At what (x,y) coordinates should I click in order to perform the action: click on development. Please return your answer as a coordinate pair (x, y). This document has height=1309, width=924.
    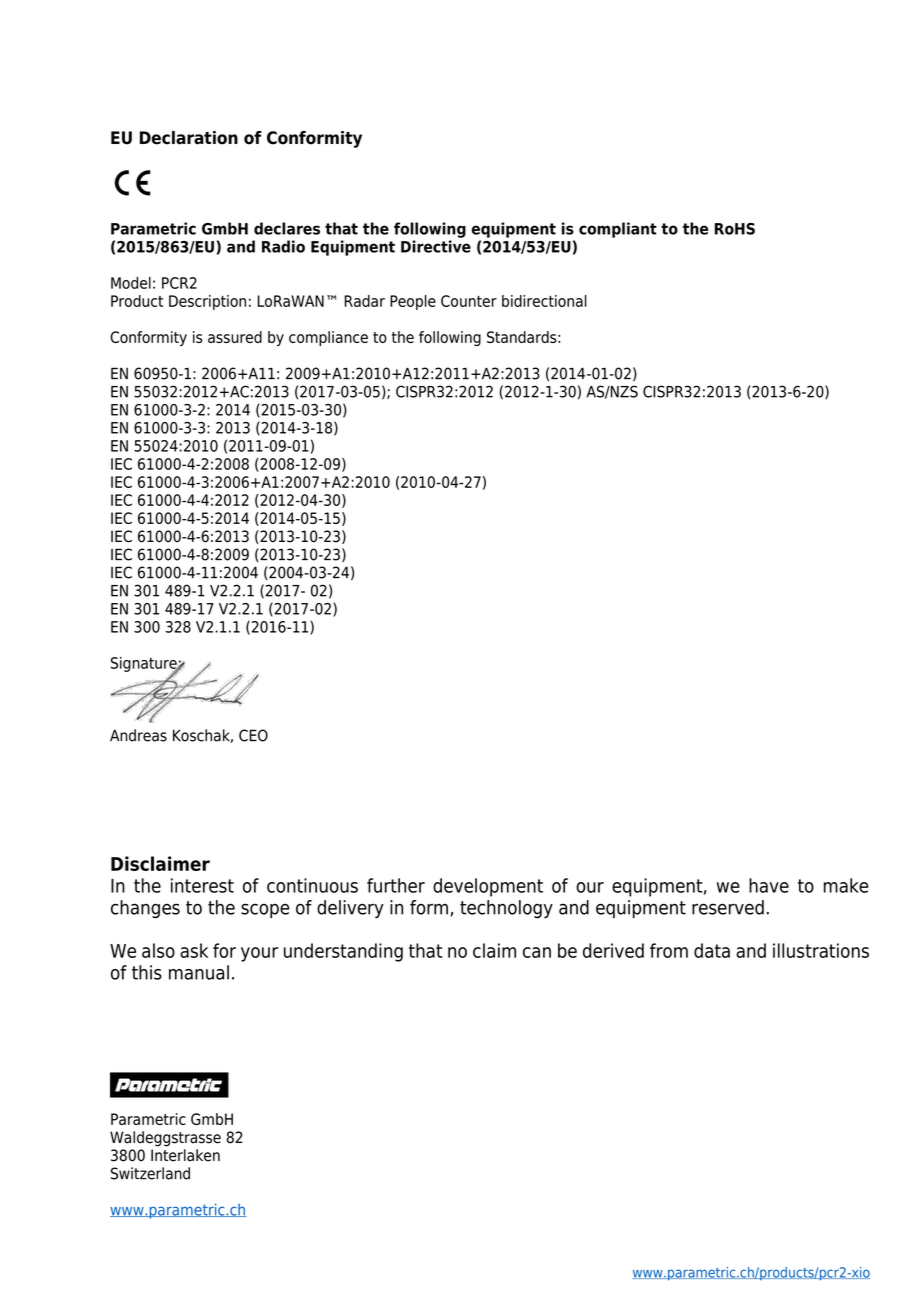
    Looking at the image, I should click on (488, 887).
